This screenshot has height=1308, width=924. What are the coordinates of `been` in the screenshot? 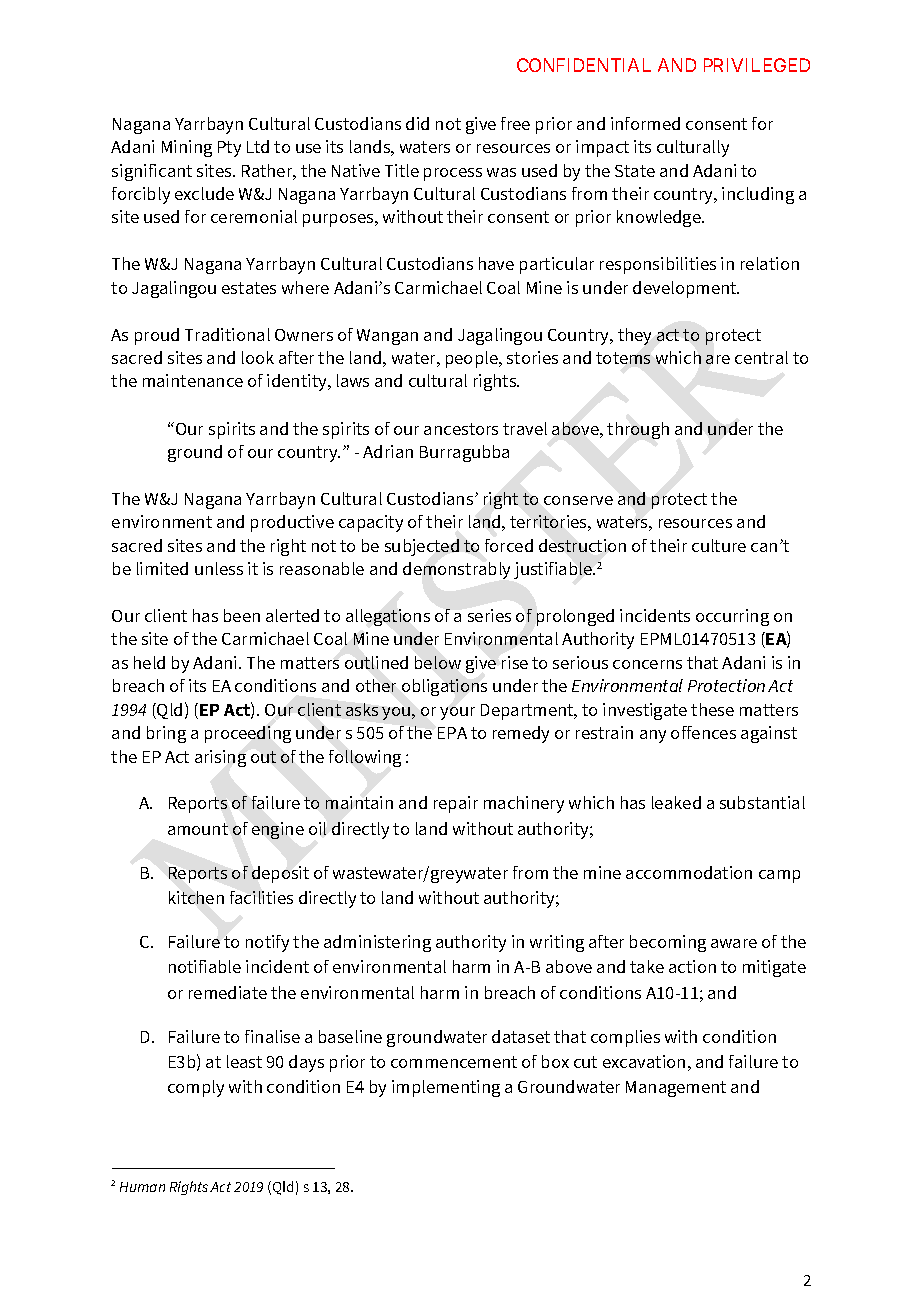 It's located at (242, 615).
